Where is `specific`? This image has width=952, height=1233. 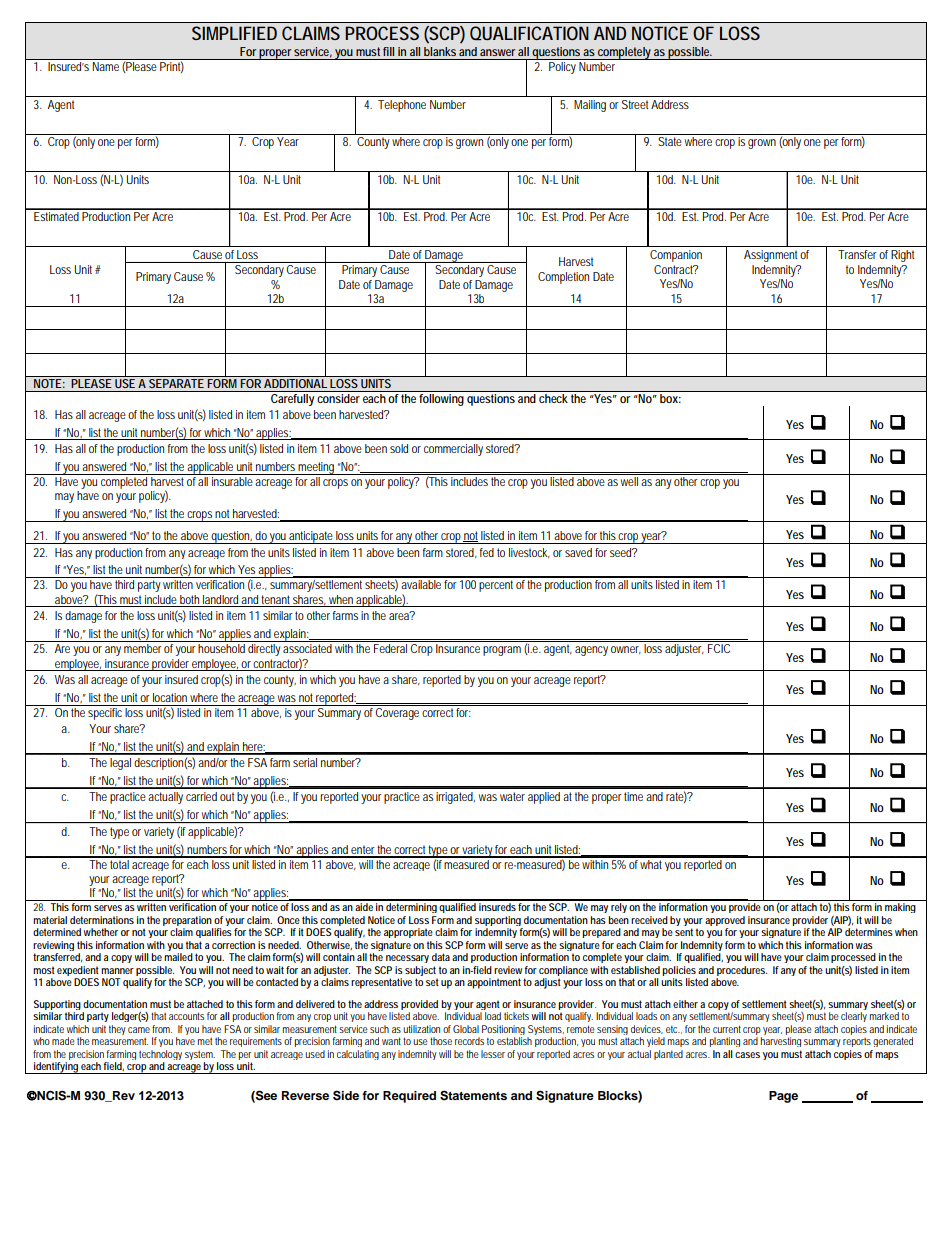
specific is located at coordinates (105, 714).
